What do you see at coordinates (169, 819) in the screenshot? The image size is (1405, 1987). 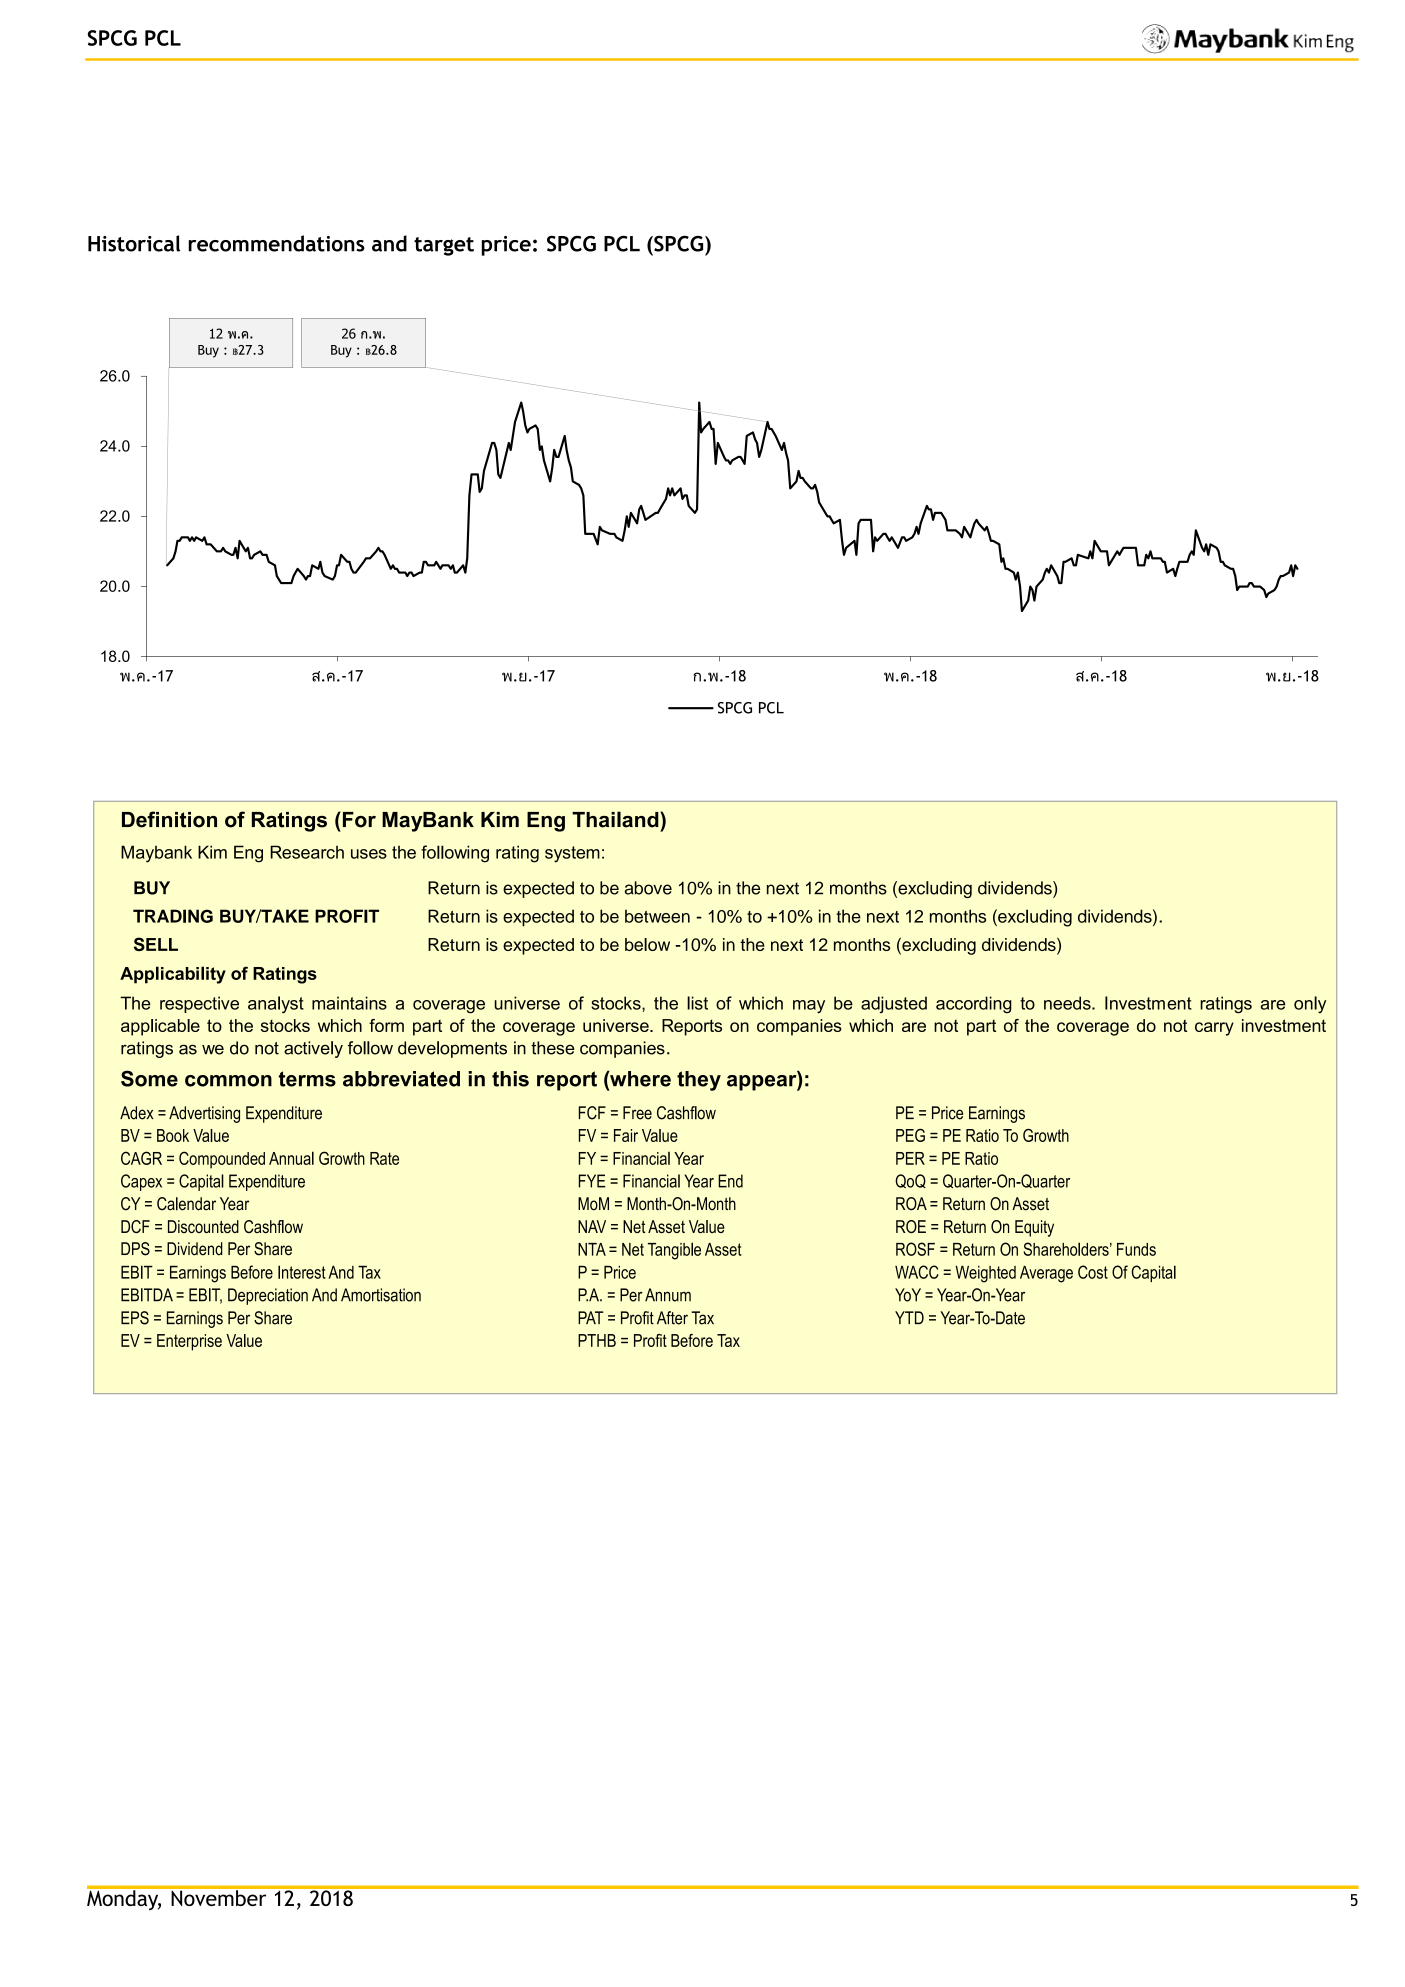 I see `Definition` at bounding box center [169, 819].
